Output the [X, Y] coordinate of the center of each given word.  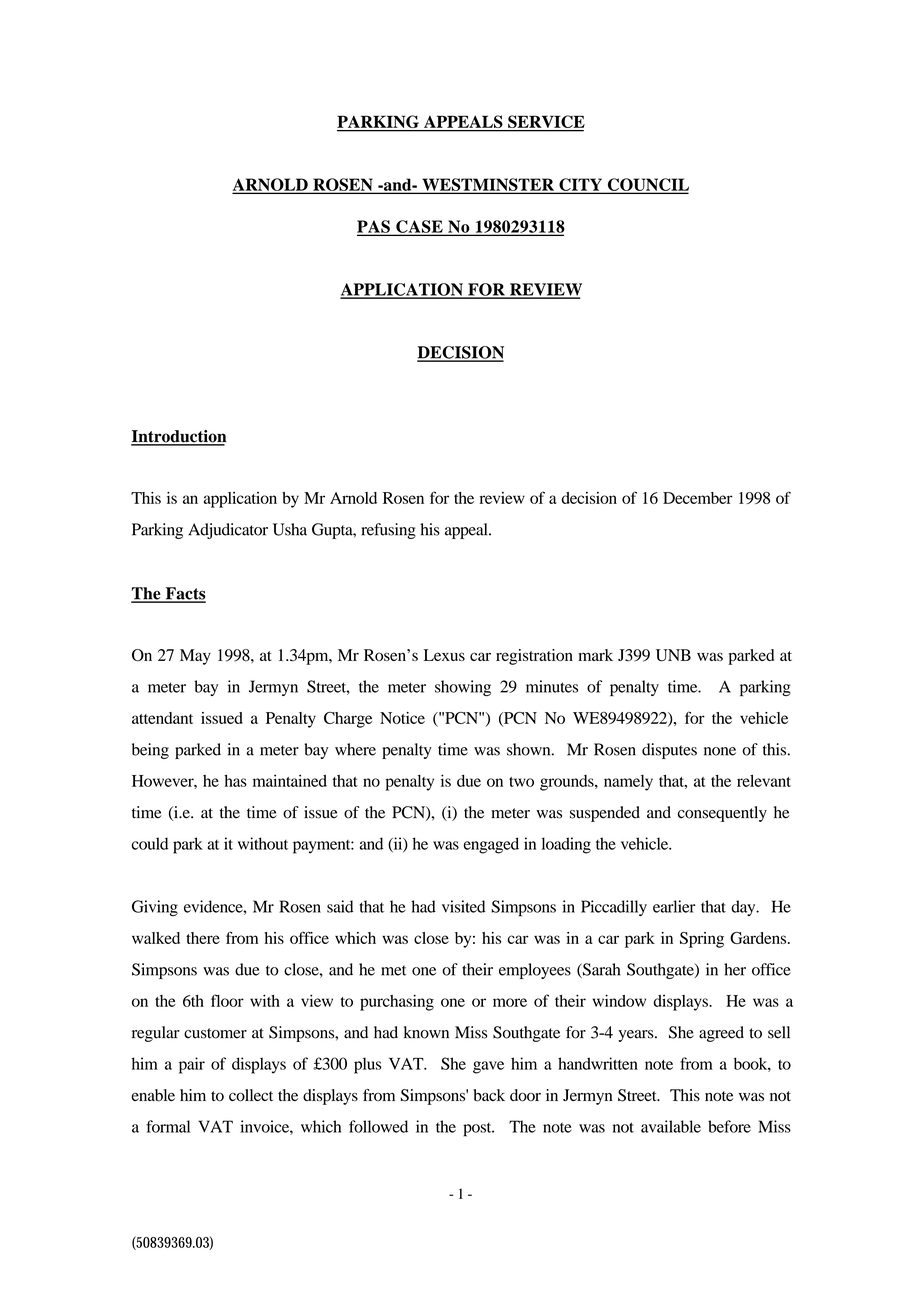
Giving [155, 908]
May [195, 657]
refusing [388, 531]
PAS [374, 227]
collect [251, 1095]
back [489, 1095]
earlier [674, 906]
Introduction [179, 437]
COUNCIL [647, 185]
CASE [419, 227]
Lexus [444, 655]
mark [595, 655]
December [698, 498]
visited [464, 906]
